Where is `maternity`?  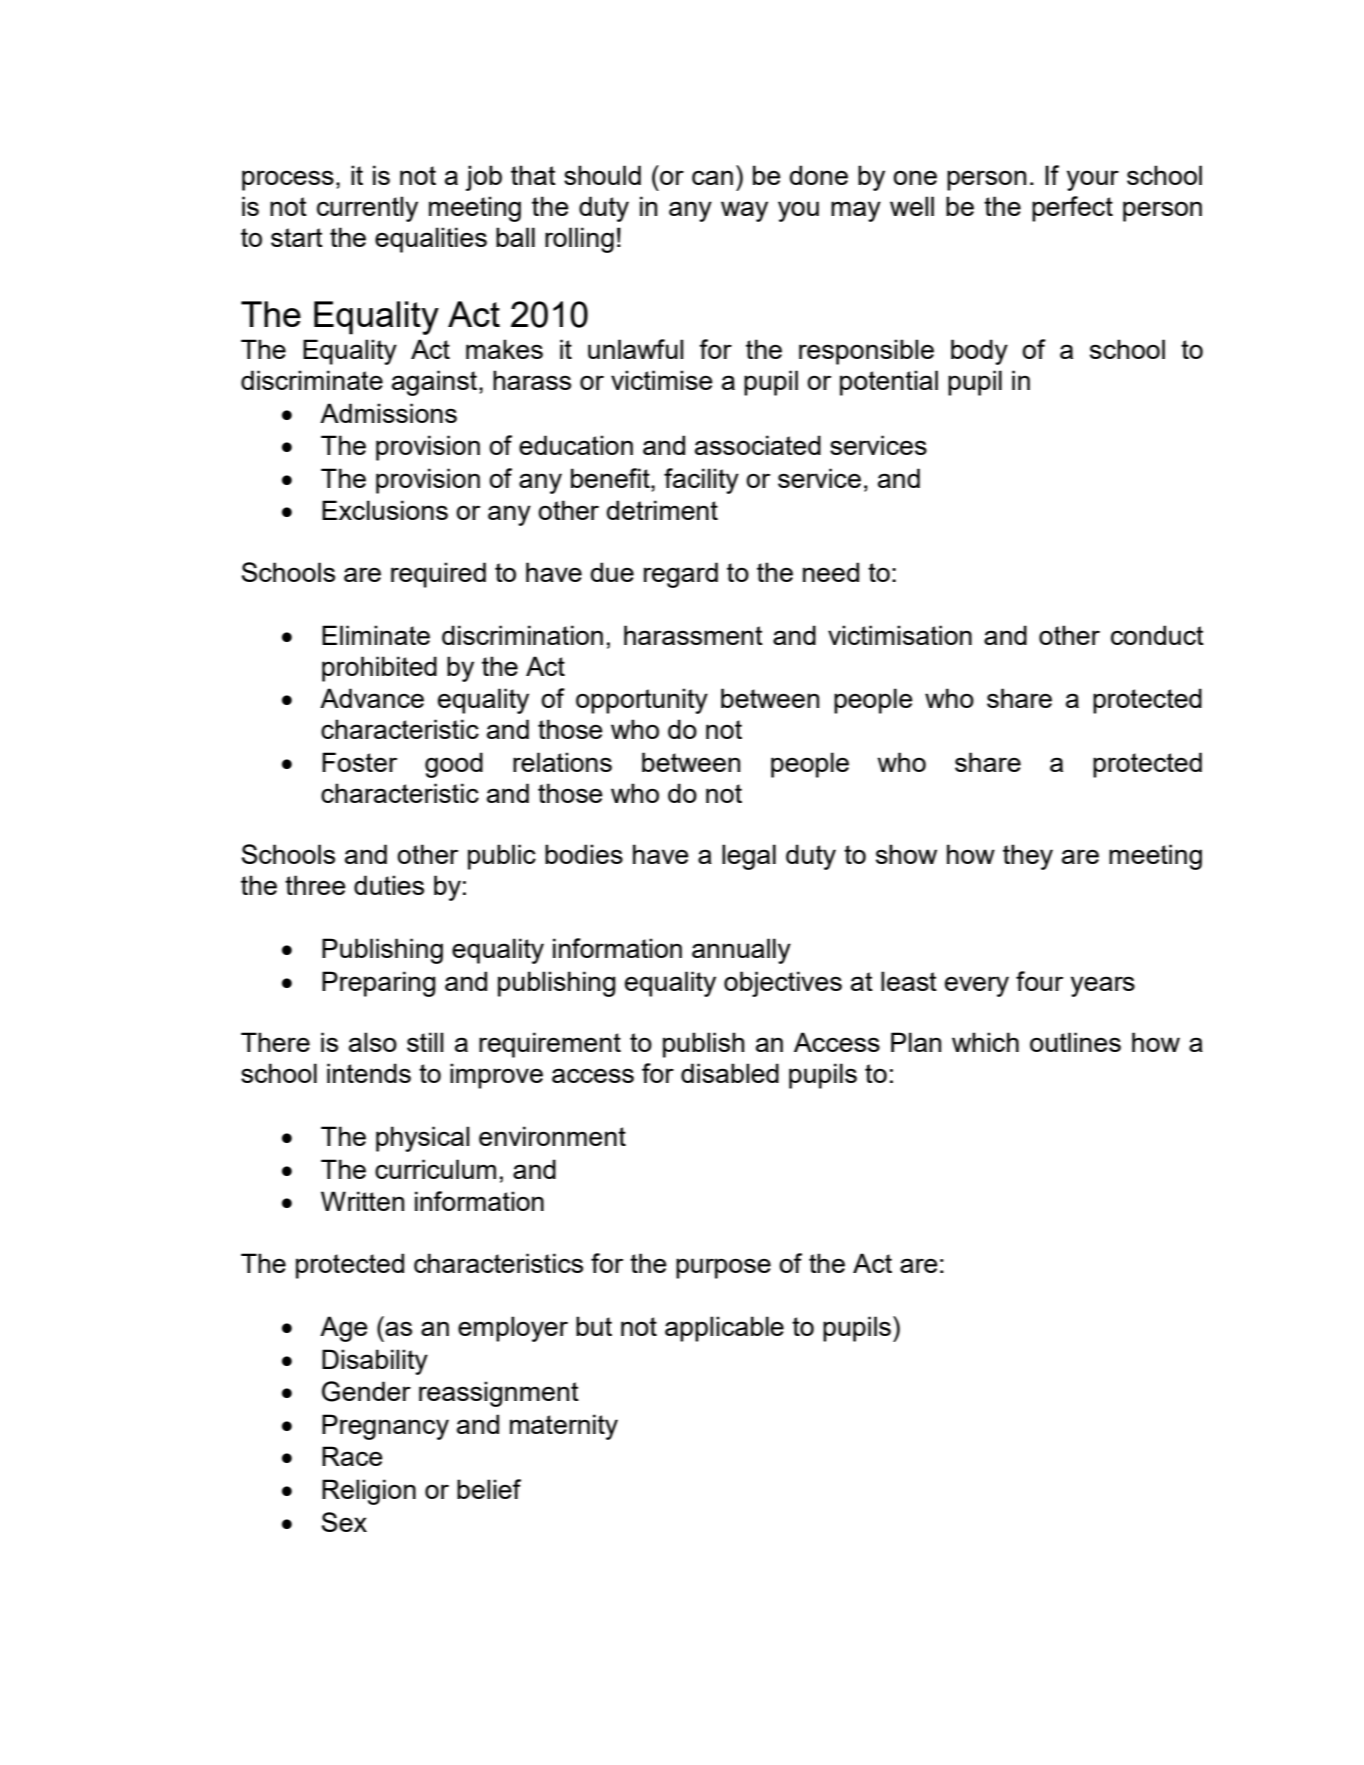
maternity is located at coordinates (564, 1427).
